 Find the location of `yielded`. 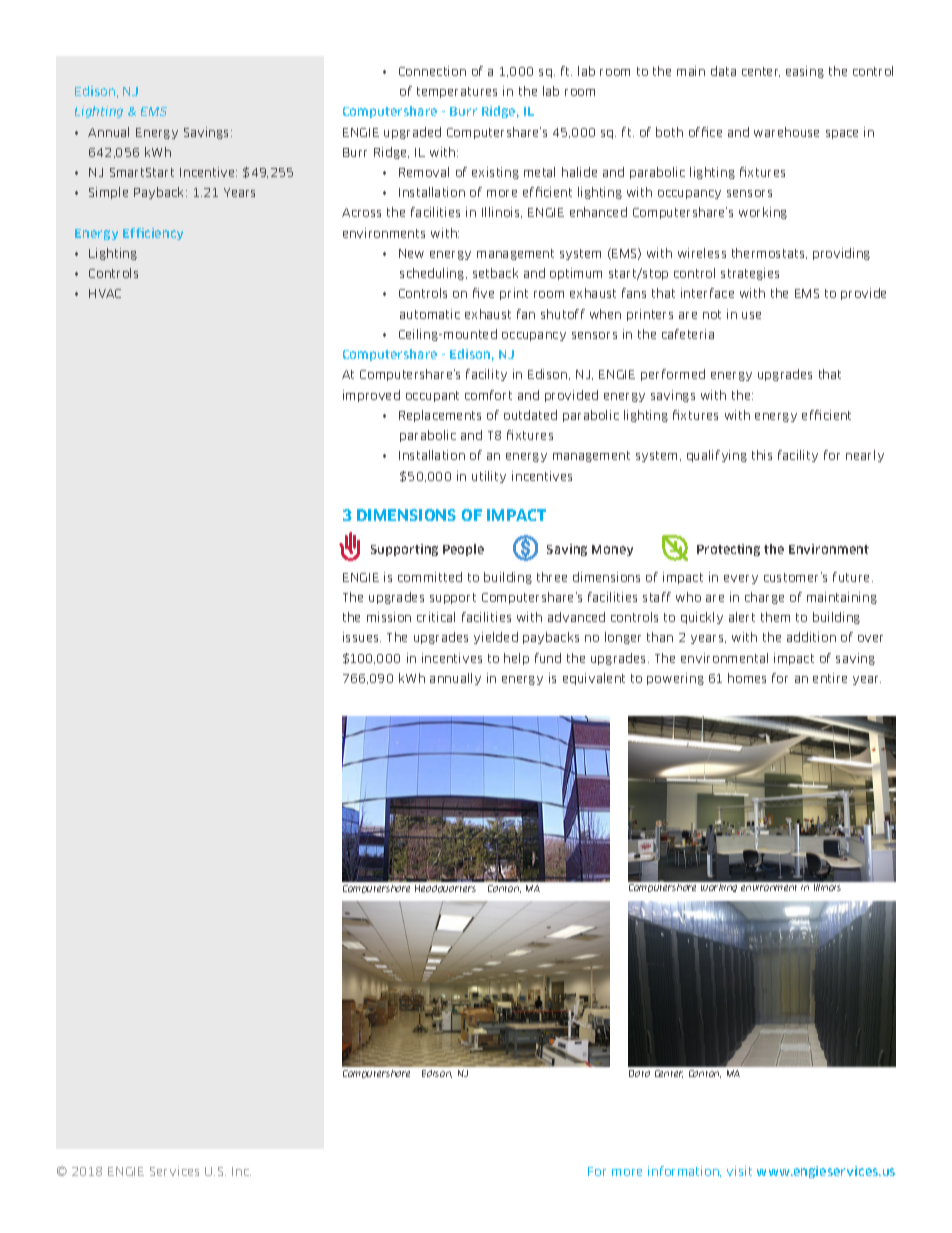

yielded is located at coordinates (496, 638).
